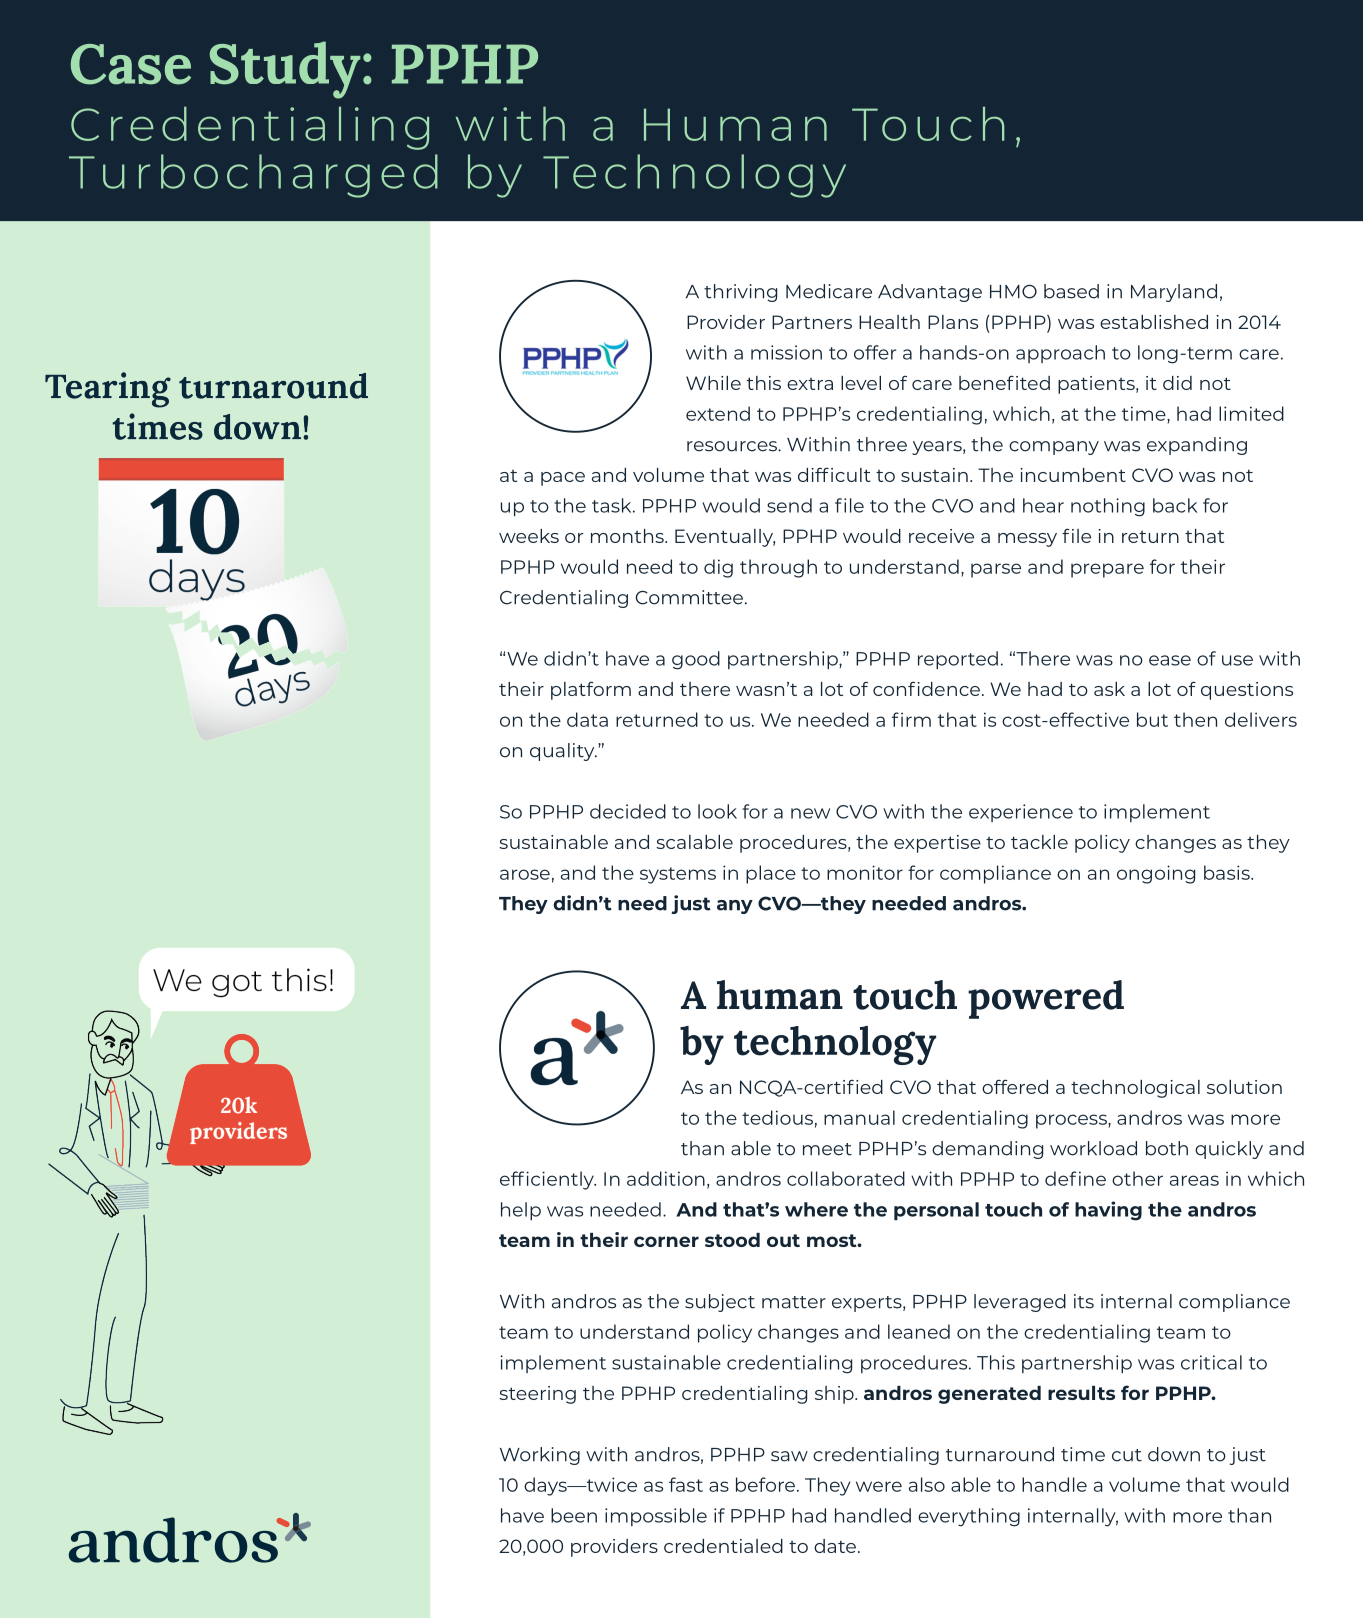  What do you see at coordinates (1135, 1089) in the screenshot?
I see `technological` at bounding box center [1135, 1089].
